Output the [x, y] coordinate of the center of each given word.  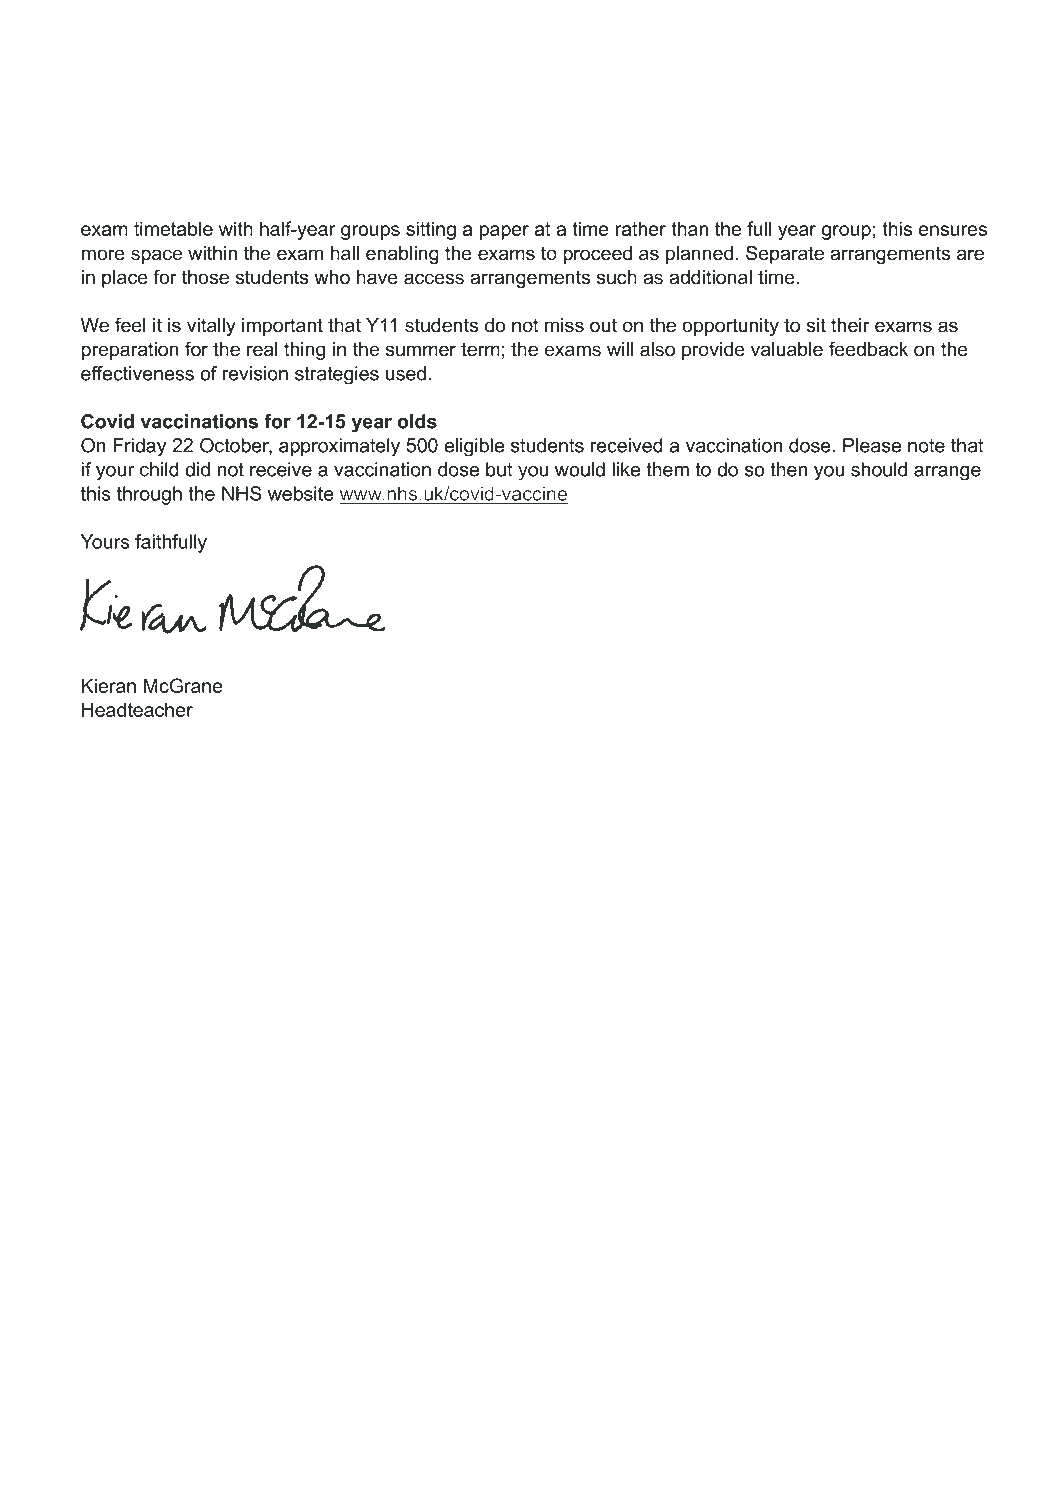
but [499, 469]
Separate [785, 254]
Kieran [109, 685]
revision [255, 373]
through [149, 495]
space [156, 256]
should [879, 469]
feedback [868, 349]
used [406, 373]
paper [504, 232]
